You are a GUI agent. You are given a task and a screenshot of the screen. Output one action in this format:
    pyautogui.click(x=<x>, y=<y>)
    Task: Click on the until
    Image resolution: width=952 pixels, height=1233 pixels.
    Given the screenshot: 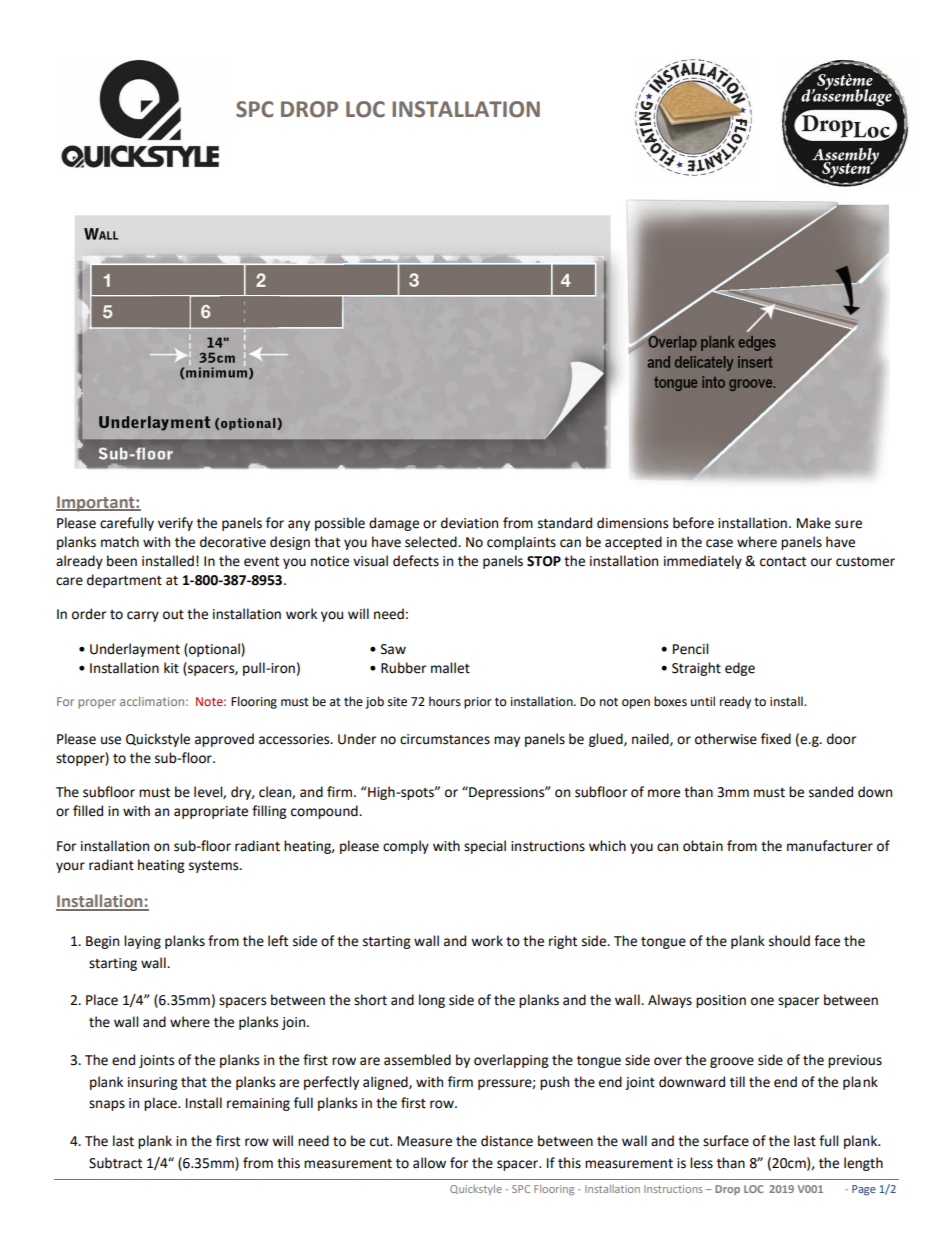 What is the action you would take?
    pyautogui.click(x=703, y=701)
